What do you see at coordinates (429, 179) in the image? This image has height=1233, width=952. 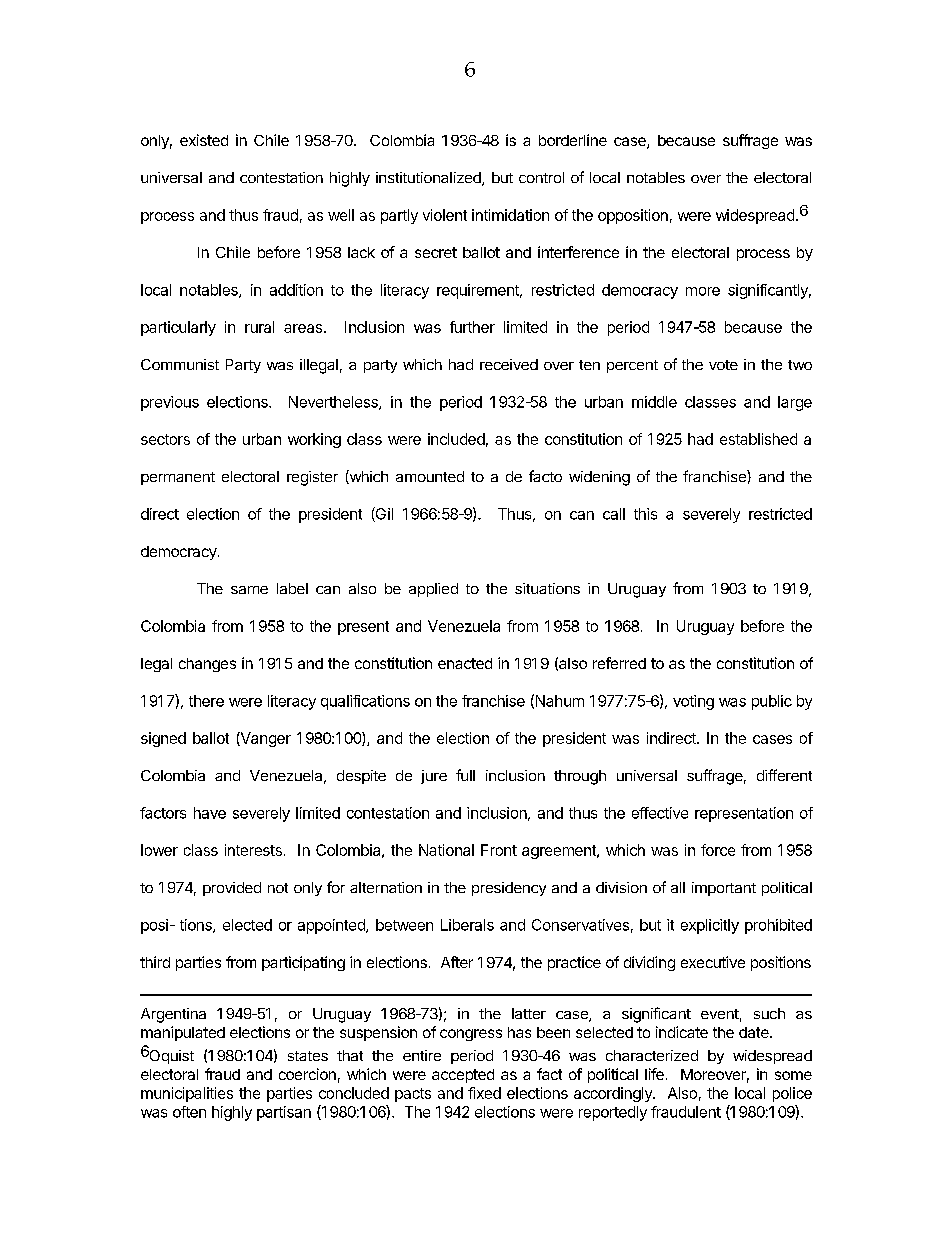 I see `institutionalized` at bounding box center [429, 179].
